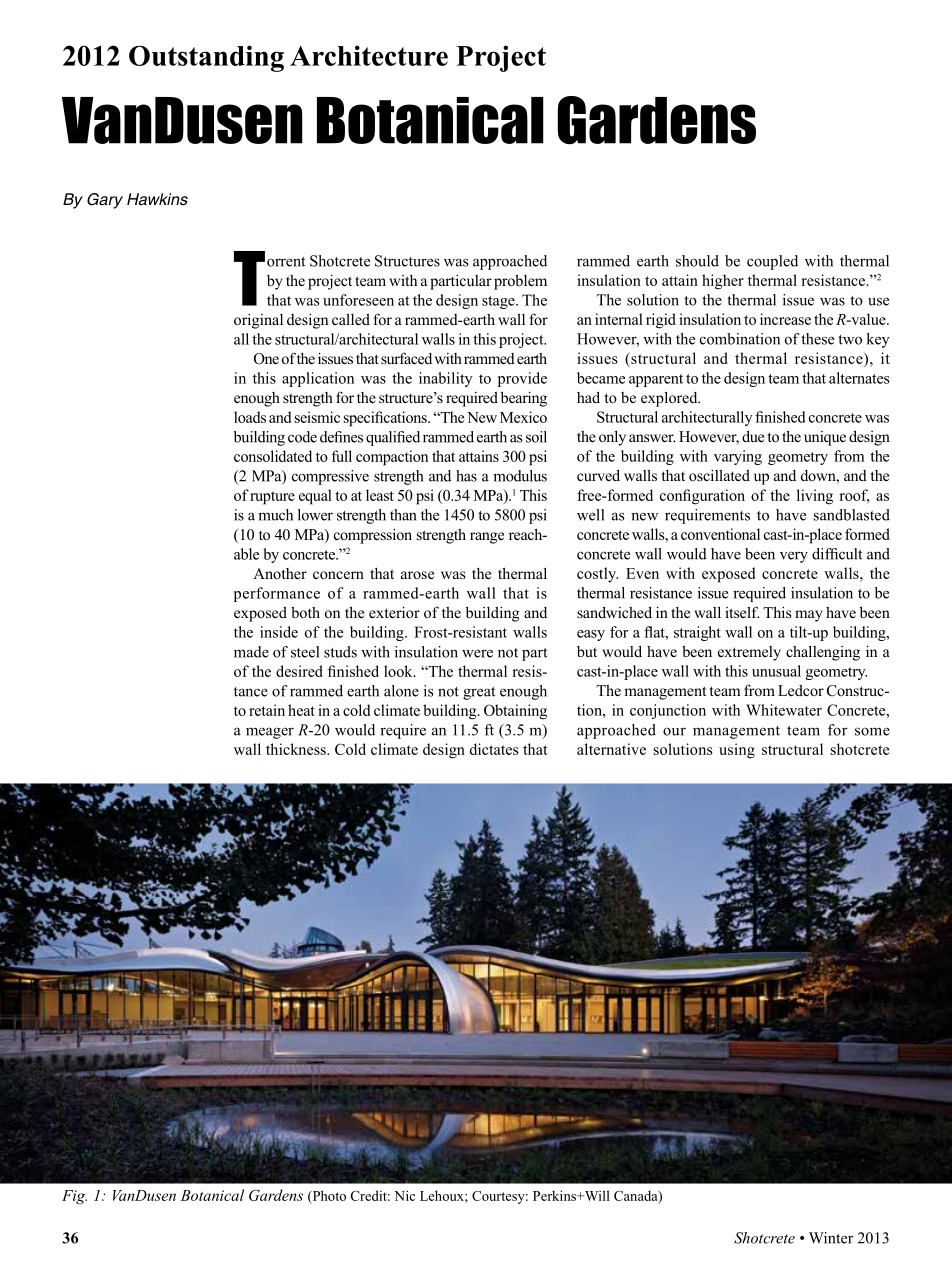 The width and height of the screenshot is (952, 1275). Describe the element at coordinates (258, 321) in the screenshot. I see `original` at that location.
